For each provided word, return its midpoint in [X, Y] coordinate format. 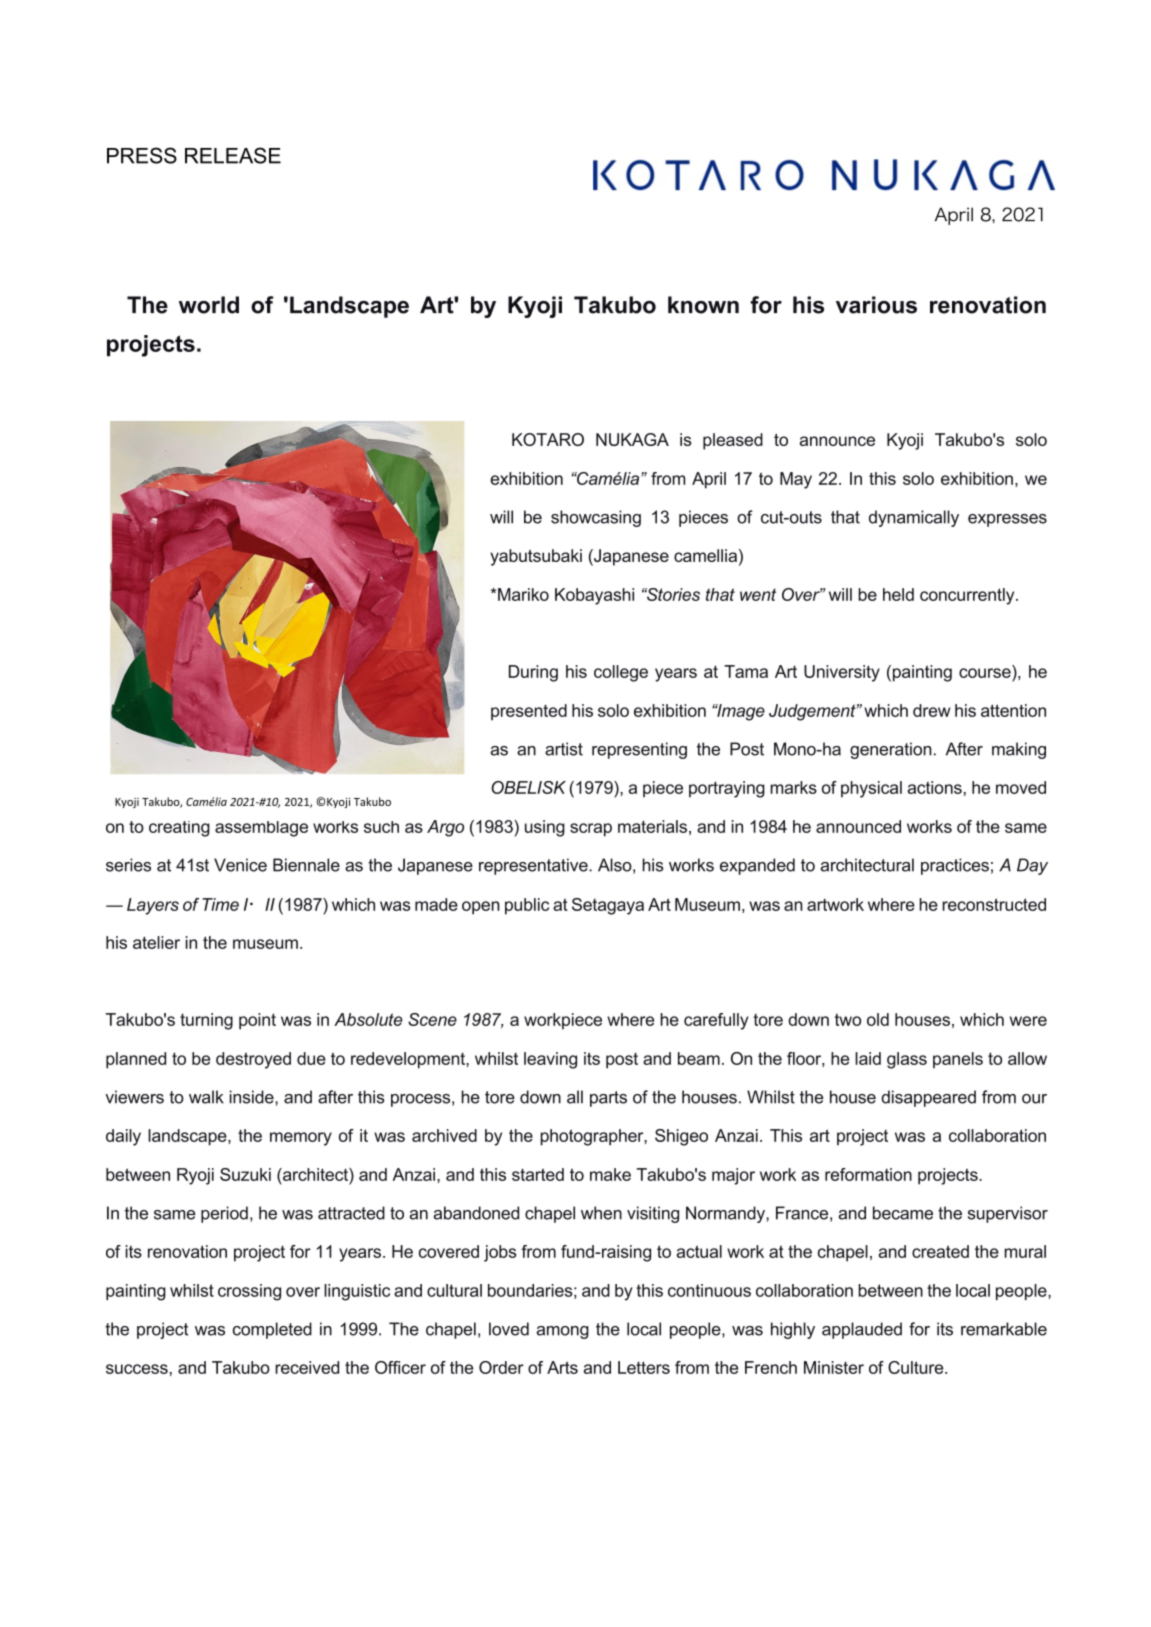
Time [220, 904]
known [703, 305]
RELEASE [233, 155]
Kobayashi [594, 596]
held [898, 594]
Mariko [523, 594]
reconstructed [994, 904]
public [527, 906]
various [876, 305]
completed [272, 1330]
